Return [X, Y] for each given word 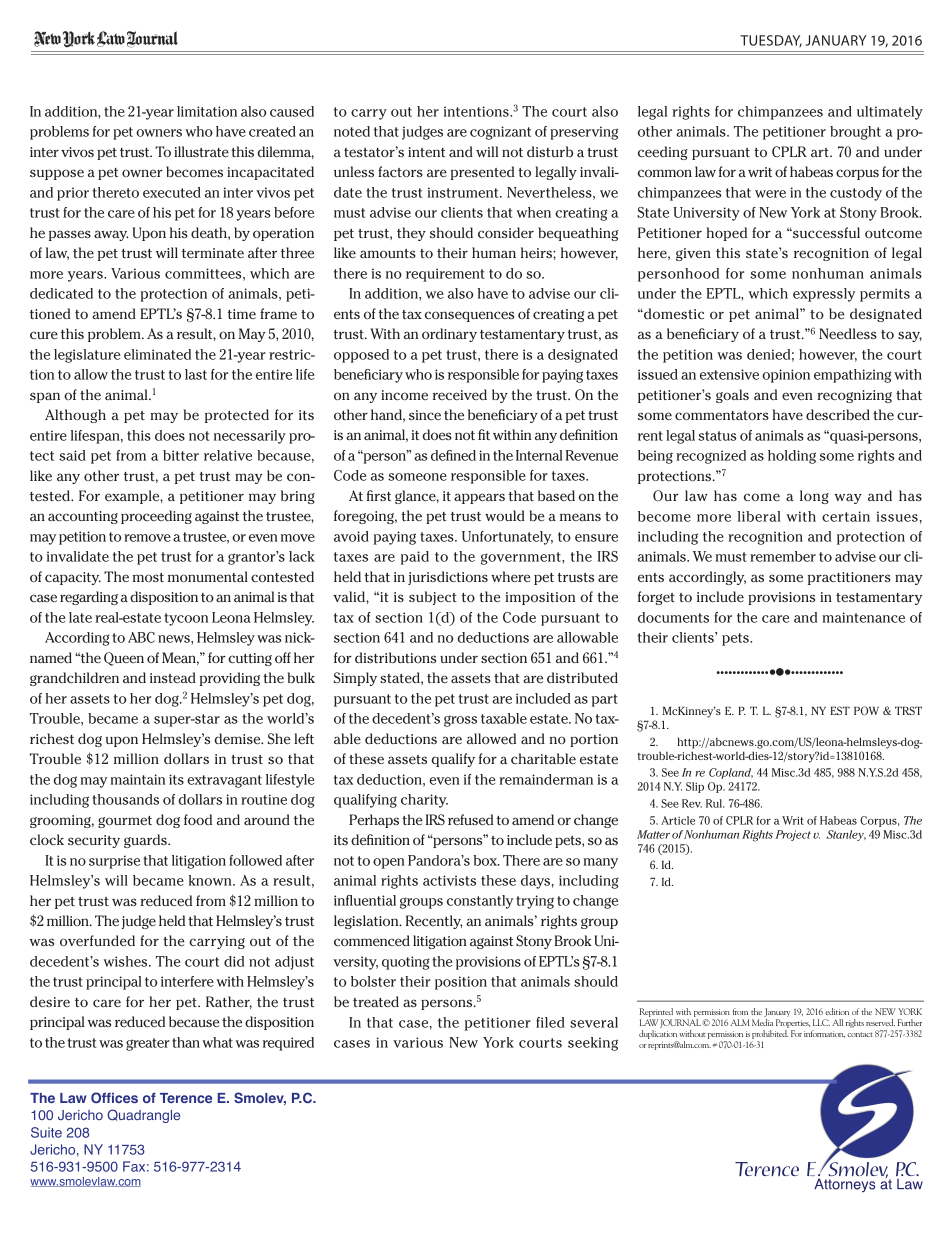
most [148, 577]
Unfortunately [507, 538]
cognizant [500, 133]
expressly [824, 295]
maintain [137, 779]
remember [783, 556]
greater [148, 1044]
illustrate [201, 151]
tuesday [771, 41]
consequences [469, 316]
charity [424, 801]
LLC [821, 1022]
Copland [731, 773]
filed [550, 1022]
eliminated [157, 354]
